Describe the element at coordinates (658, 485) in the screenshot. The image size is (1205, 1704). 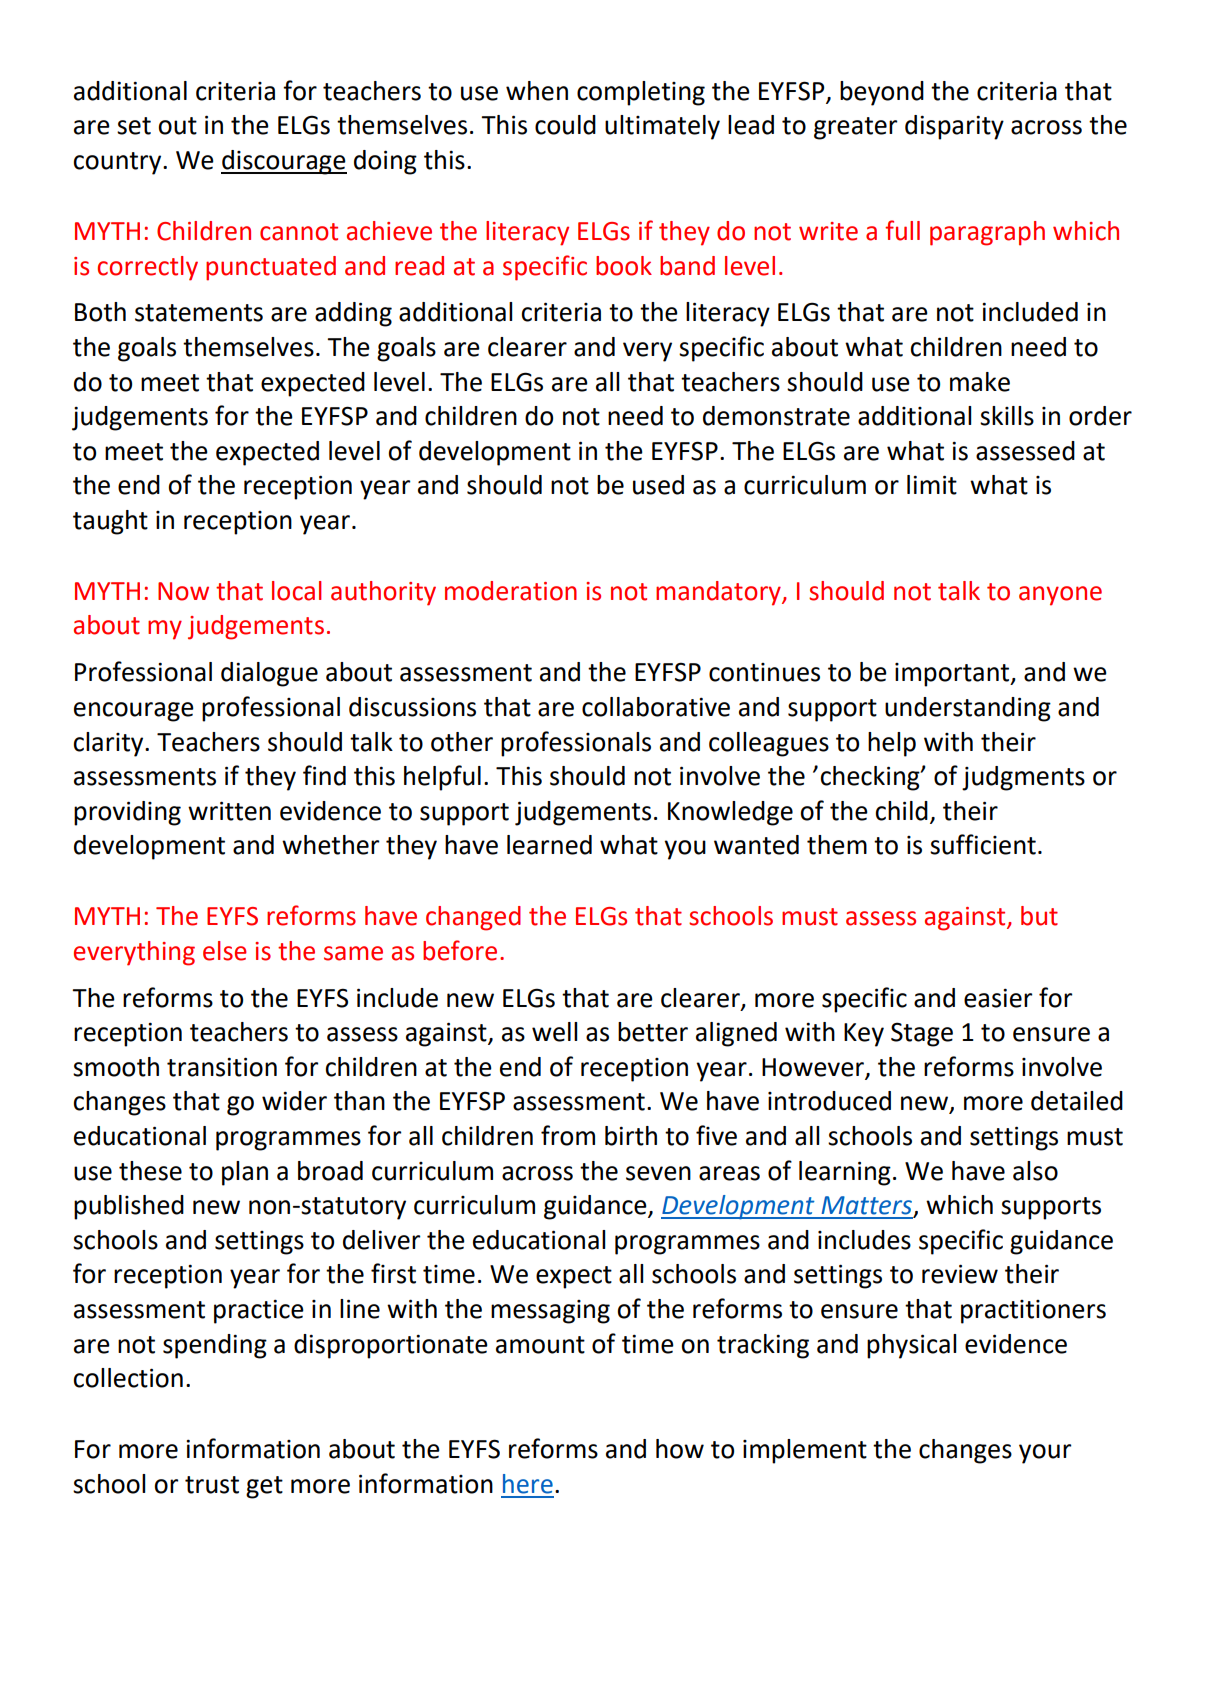
I see `used` at that location.
